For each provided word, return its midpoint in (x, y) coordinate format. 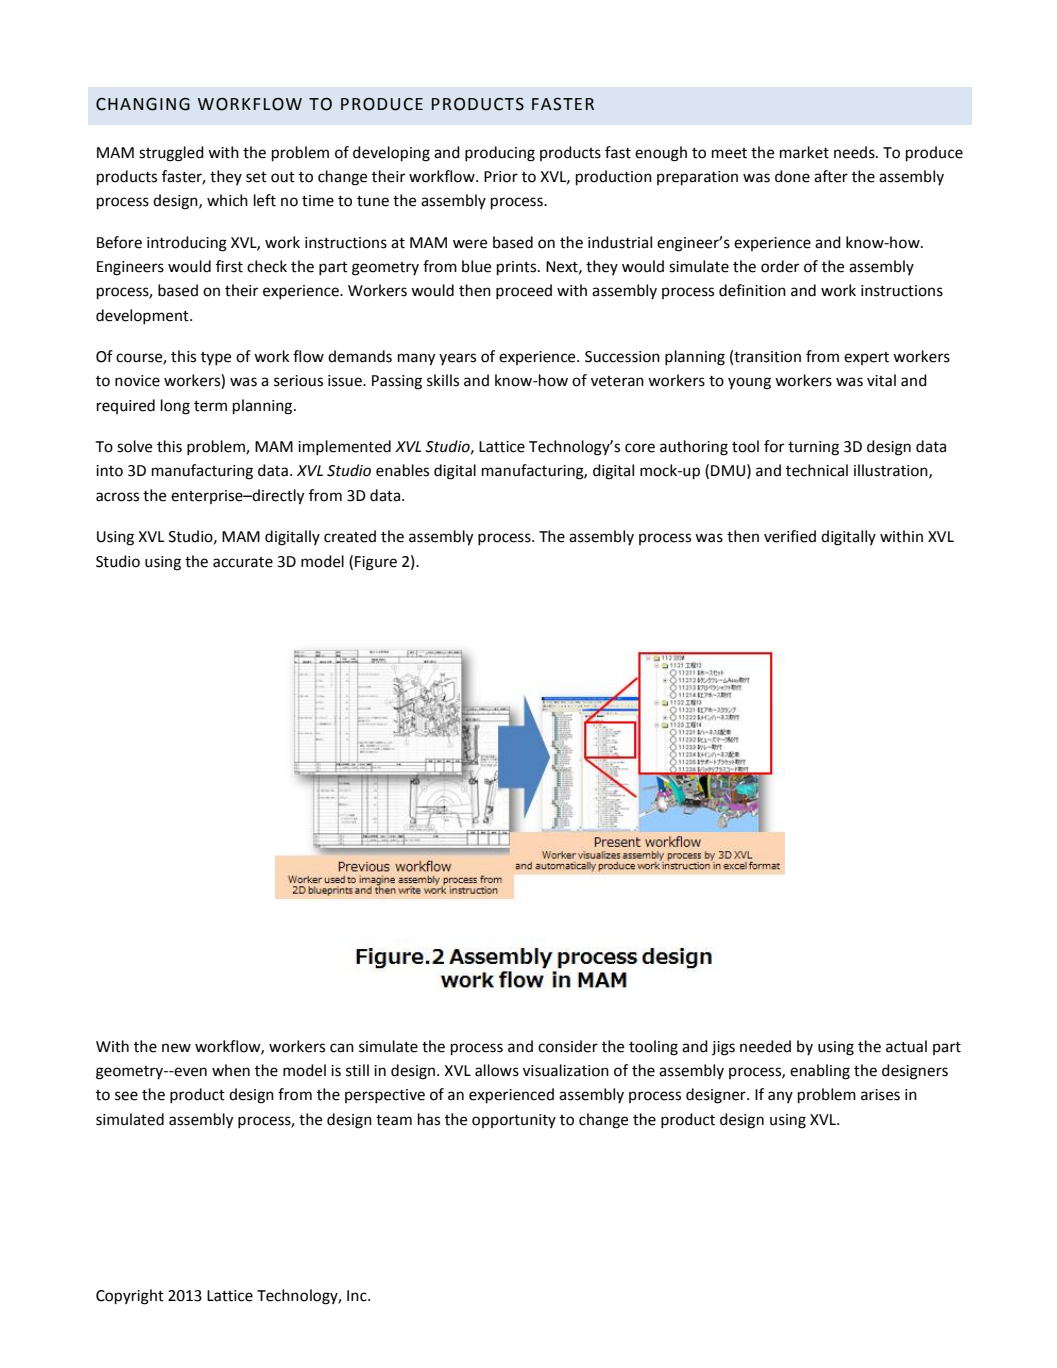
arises (880, 1095)
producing (500, 154)
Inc (358, 1296)
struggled (171, 154)
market (804, 152)
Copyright (130, 1297)
